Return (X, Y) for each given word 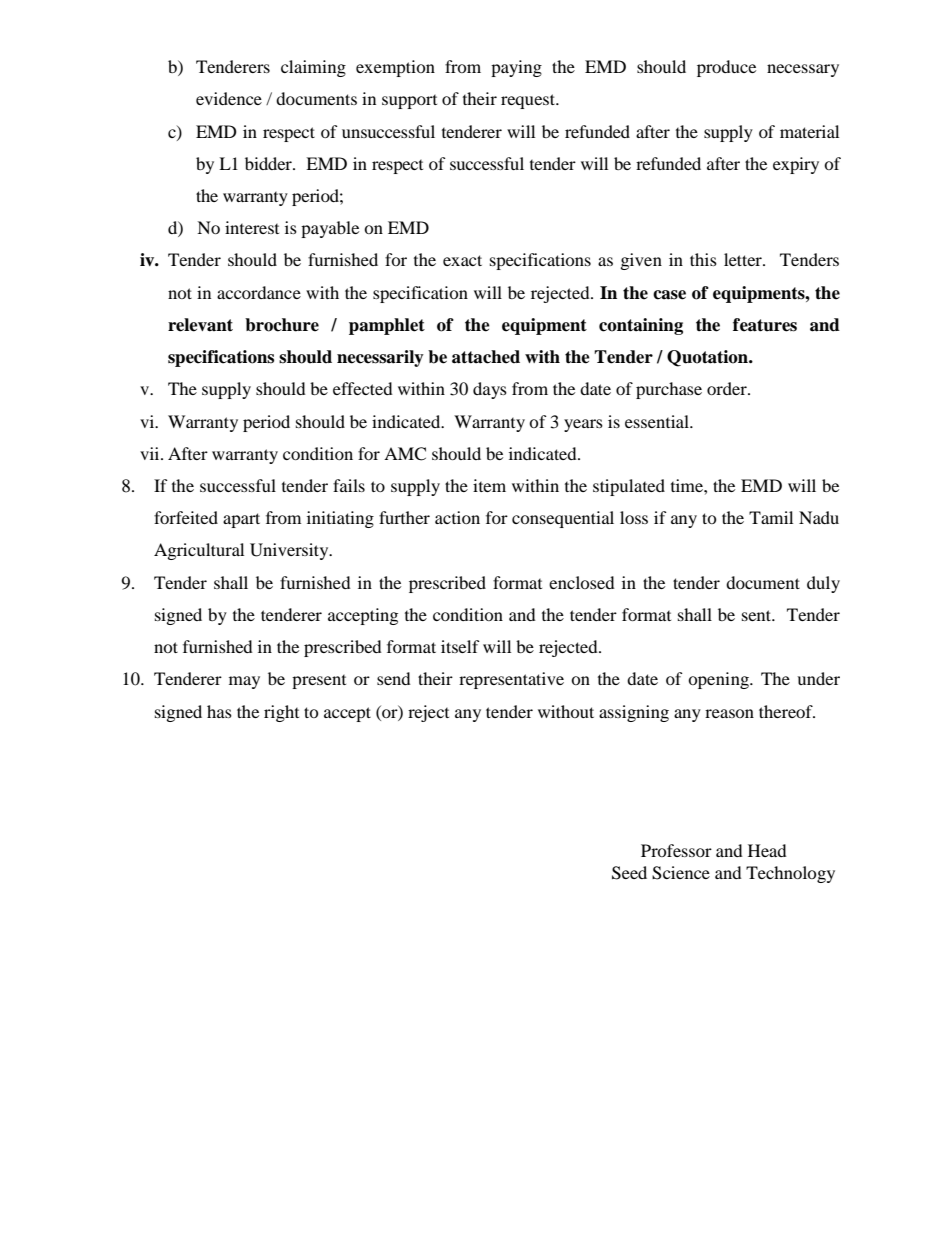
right (281, 713)
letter (744, 259)
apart (241, 520)
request (529, 101)
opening (719, 680)
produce (726, 68)
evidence (229, 98)
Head (767, 850)
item (489, 485)
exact (462, 260)
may (244, 682)
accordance (259, 292)
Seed (629, 873)
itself (460, 646)
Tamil (771, 517)
